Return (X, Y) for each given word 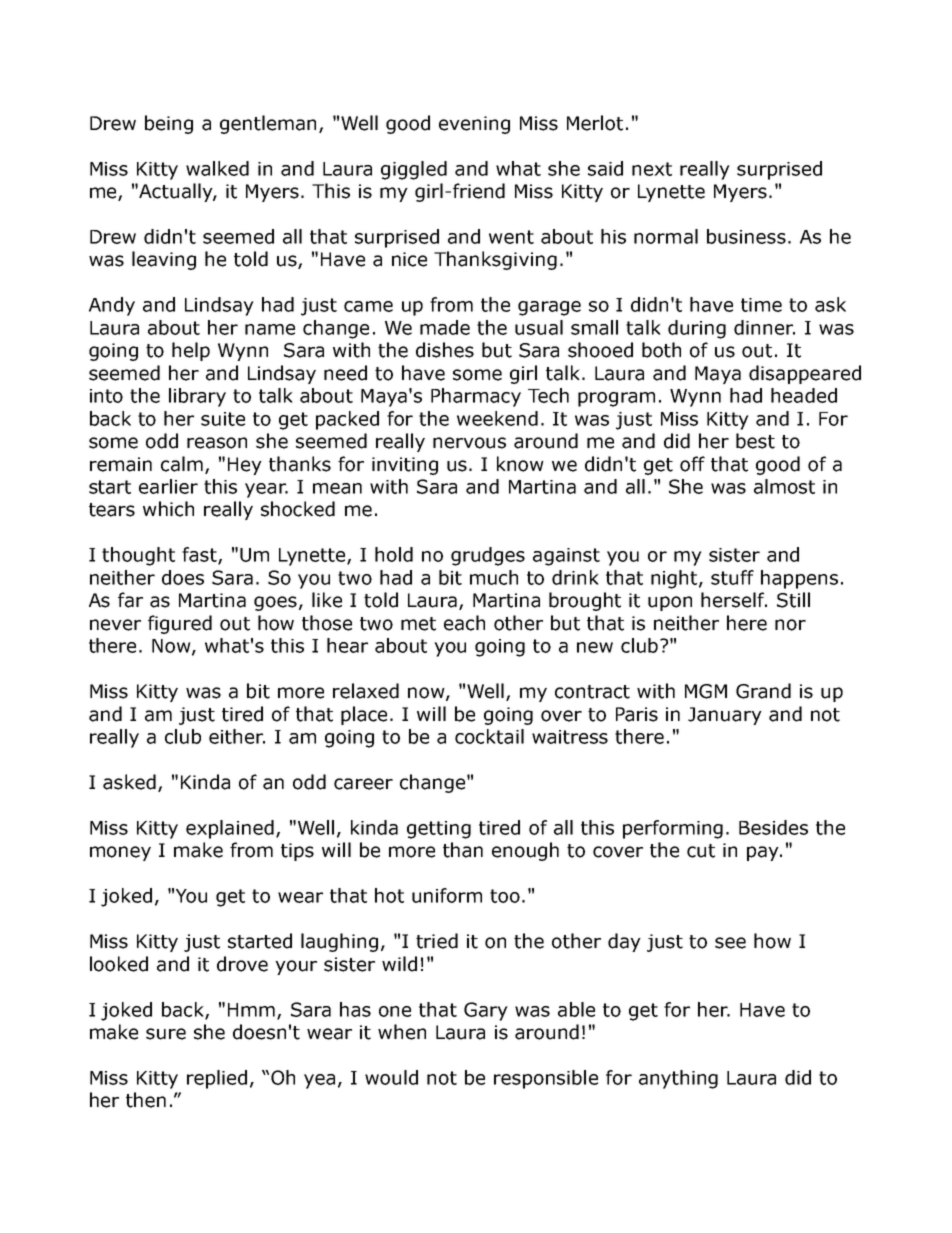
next (652, 169)
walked (217, 168)
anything (678, 1079)
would (391, 1077)
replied (217, 1079)
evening (474, 125)
